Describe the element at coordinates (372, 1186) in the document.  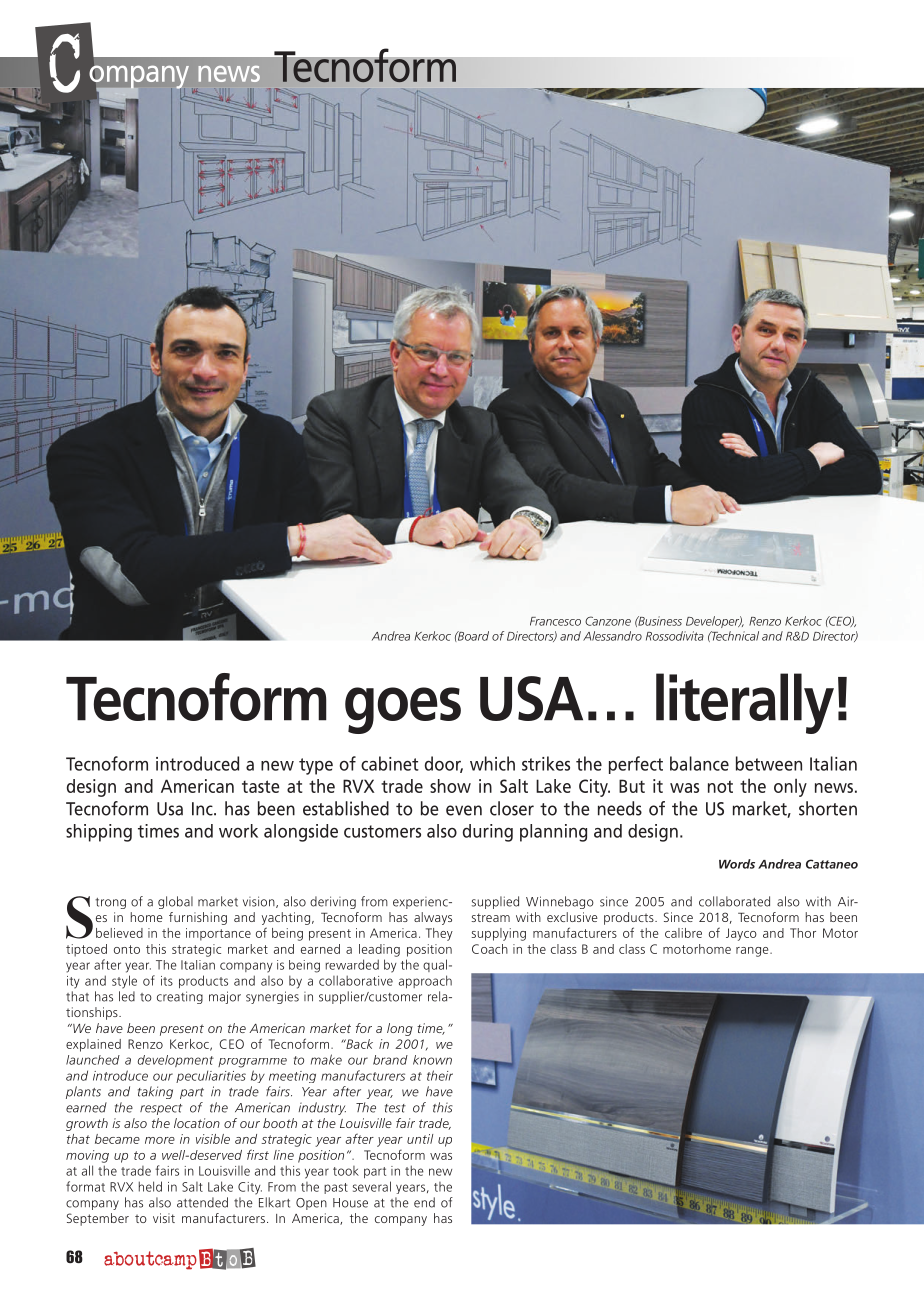
I see `several` at that location.
